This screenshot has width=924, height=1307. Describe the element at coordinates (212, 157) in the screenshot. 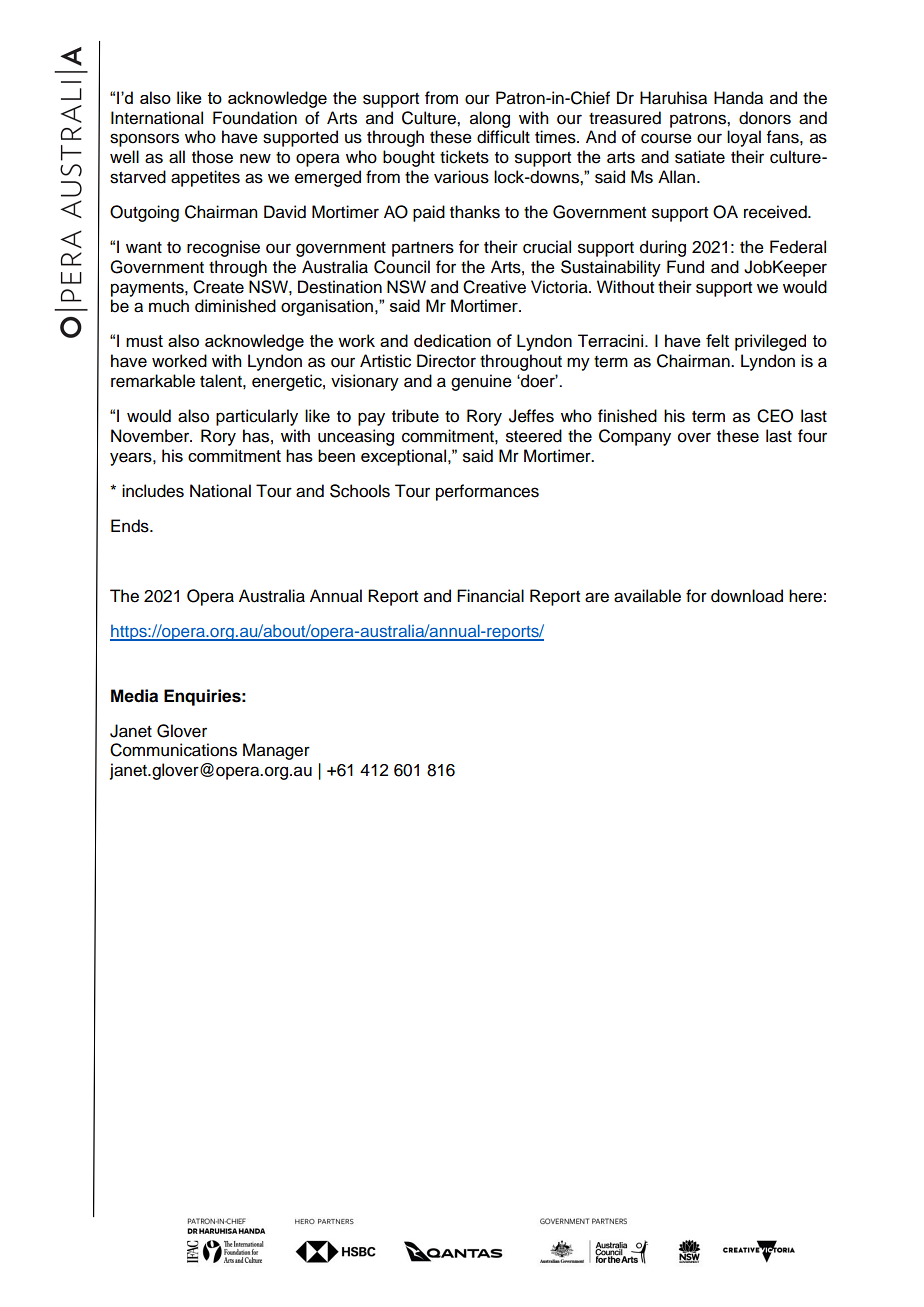

I see `those` at that location.
